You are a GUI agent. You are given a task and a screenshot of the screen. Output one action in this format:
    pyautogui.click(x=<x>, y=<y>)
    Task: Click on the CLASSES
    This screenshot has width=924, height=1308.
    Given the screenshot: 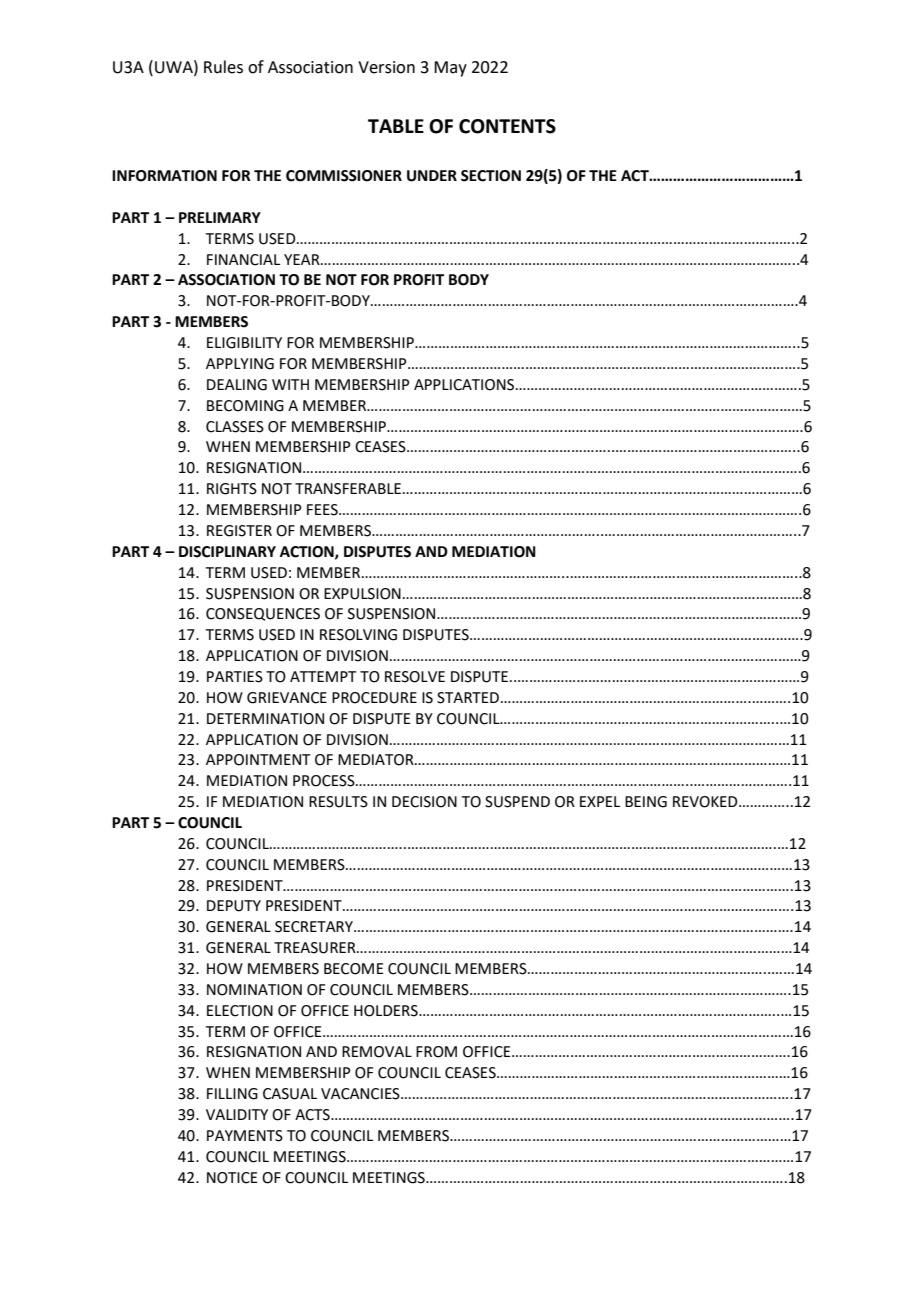 What is the action you would take?
    pyautogui.click(x=235, y=427)
